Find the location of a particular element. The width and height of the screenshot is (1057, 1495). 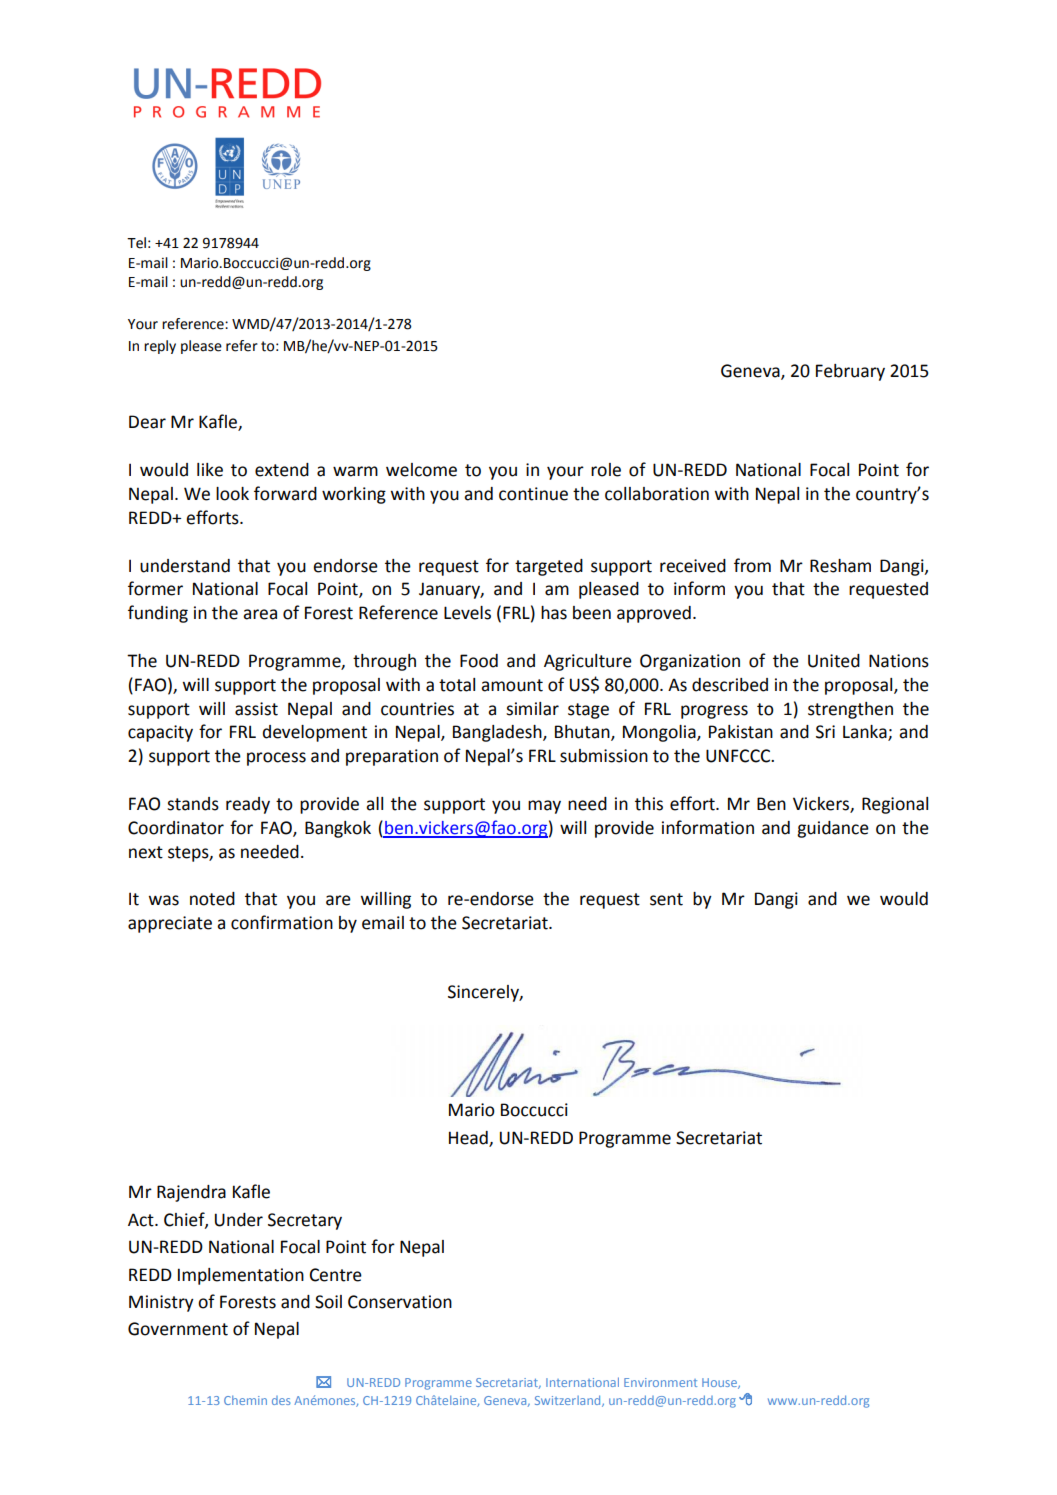

role is located at coordinates (606, 470).
